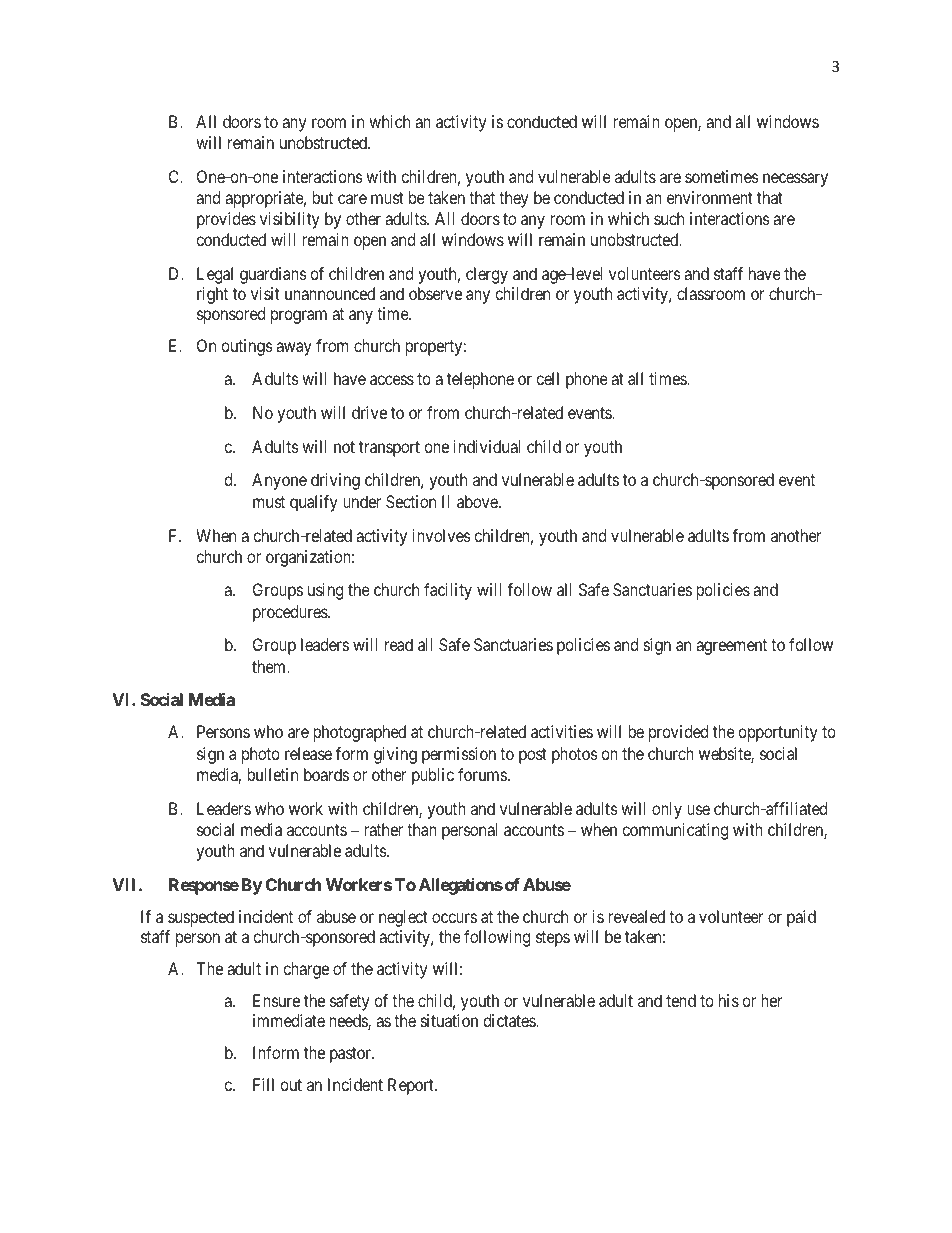 Image resolution: width=952 pixels, height=1233 pixels. Describe the element at coordinates (263, 1084) in the screenshot. I see `Fill` at that location.
